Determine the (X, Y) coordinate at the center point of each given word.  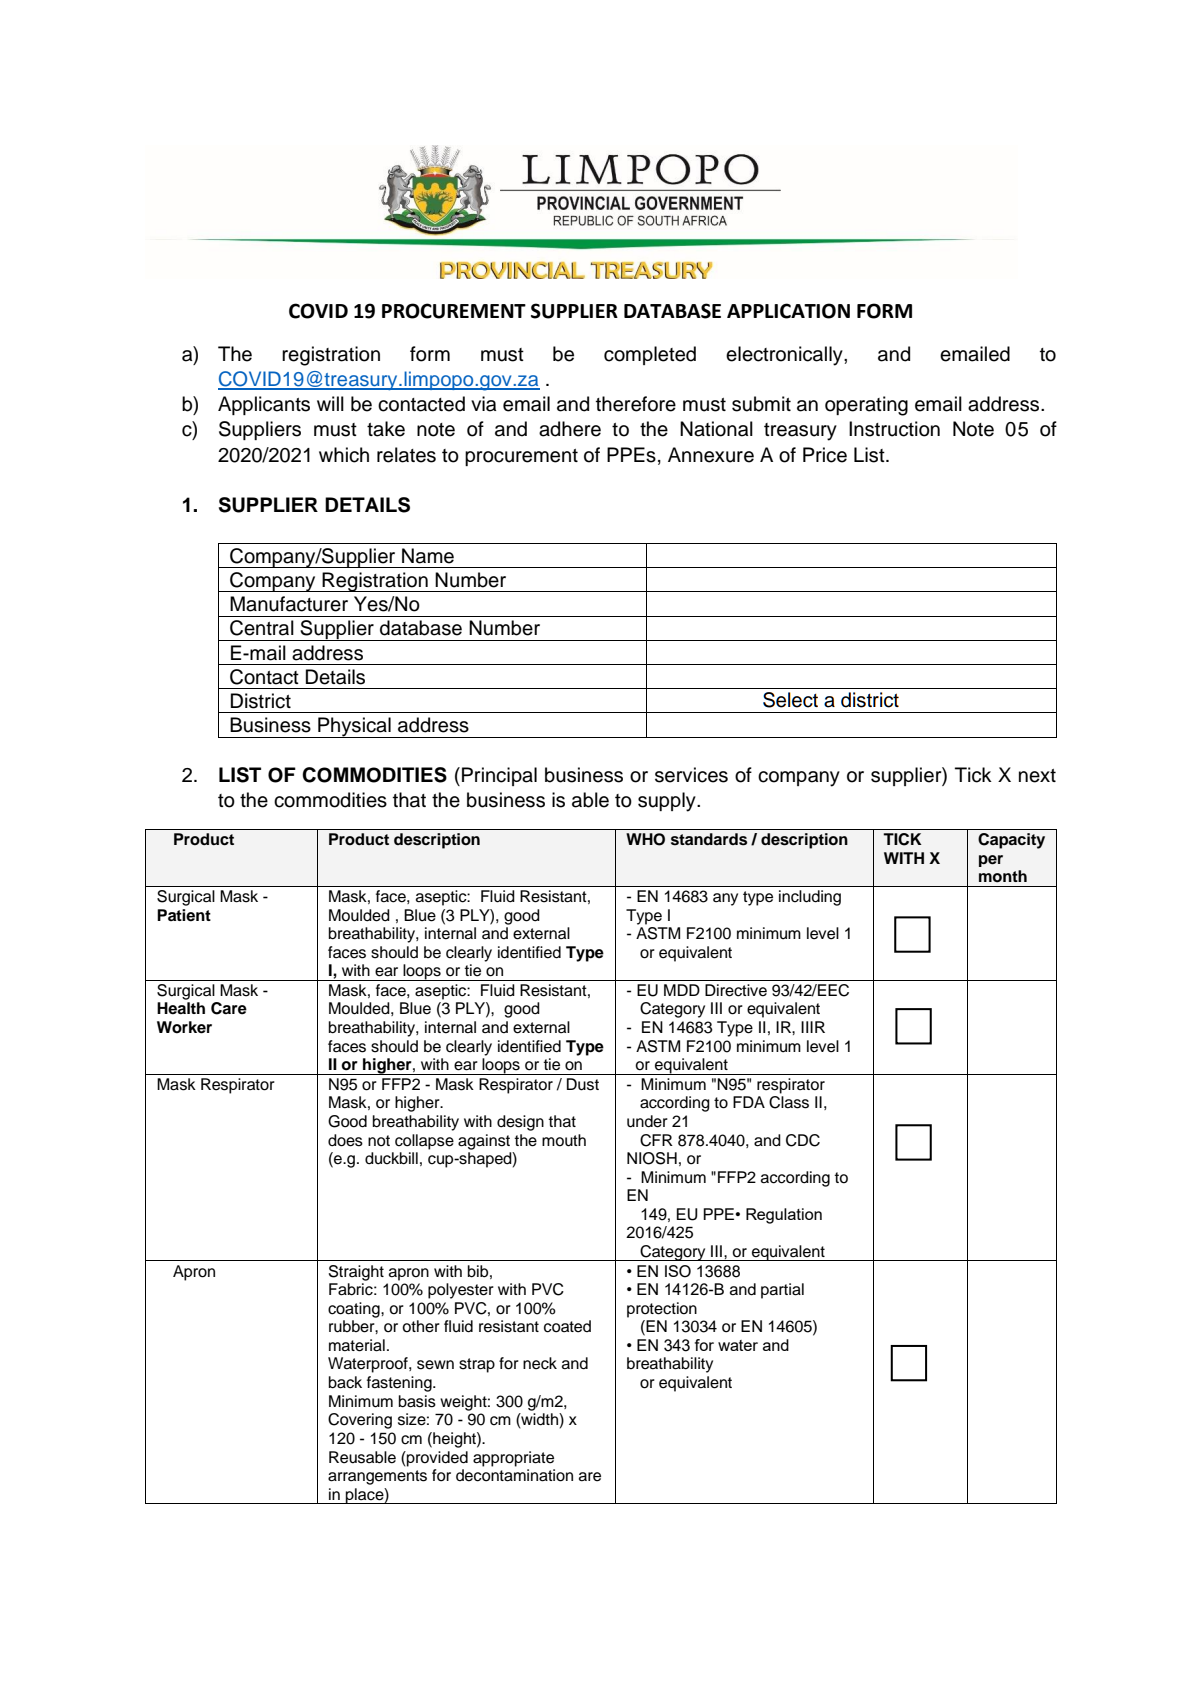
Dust (583, 1084)
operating (866, 406)
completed (650, 355)
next (1037, 776)
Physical (354, 727)
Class (789, 1102)
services (691, 775)
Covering (360, 1421)
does (345, 1140)
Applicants (264, 405)
